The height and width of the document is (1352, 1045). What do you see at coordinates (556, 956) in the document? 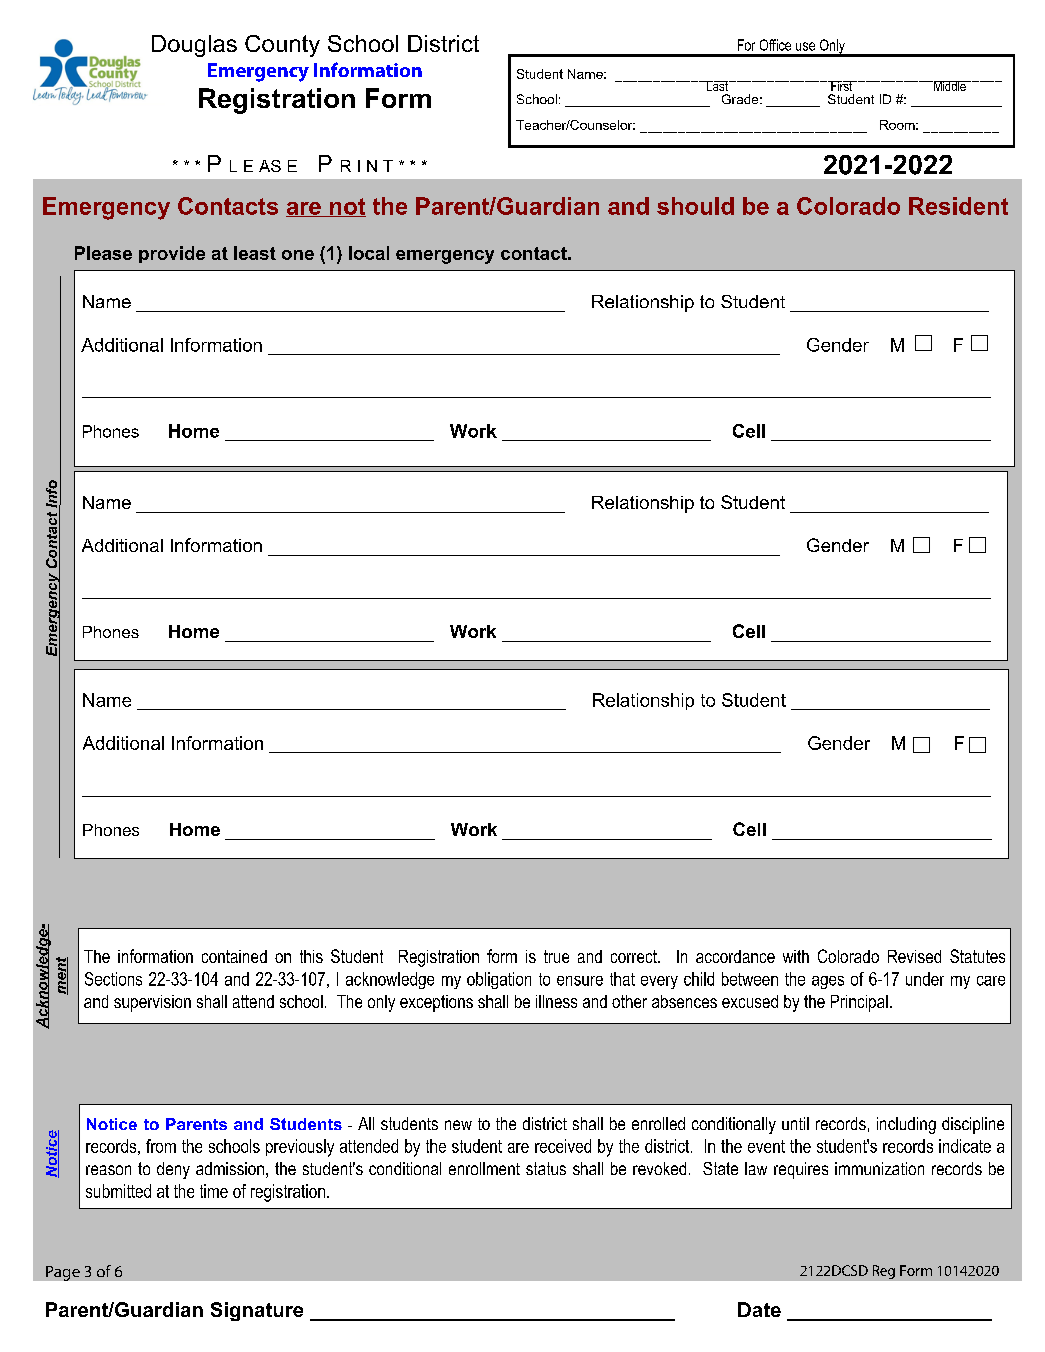
I see `true` at bounding box center [556, 956].
